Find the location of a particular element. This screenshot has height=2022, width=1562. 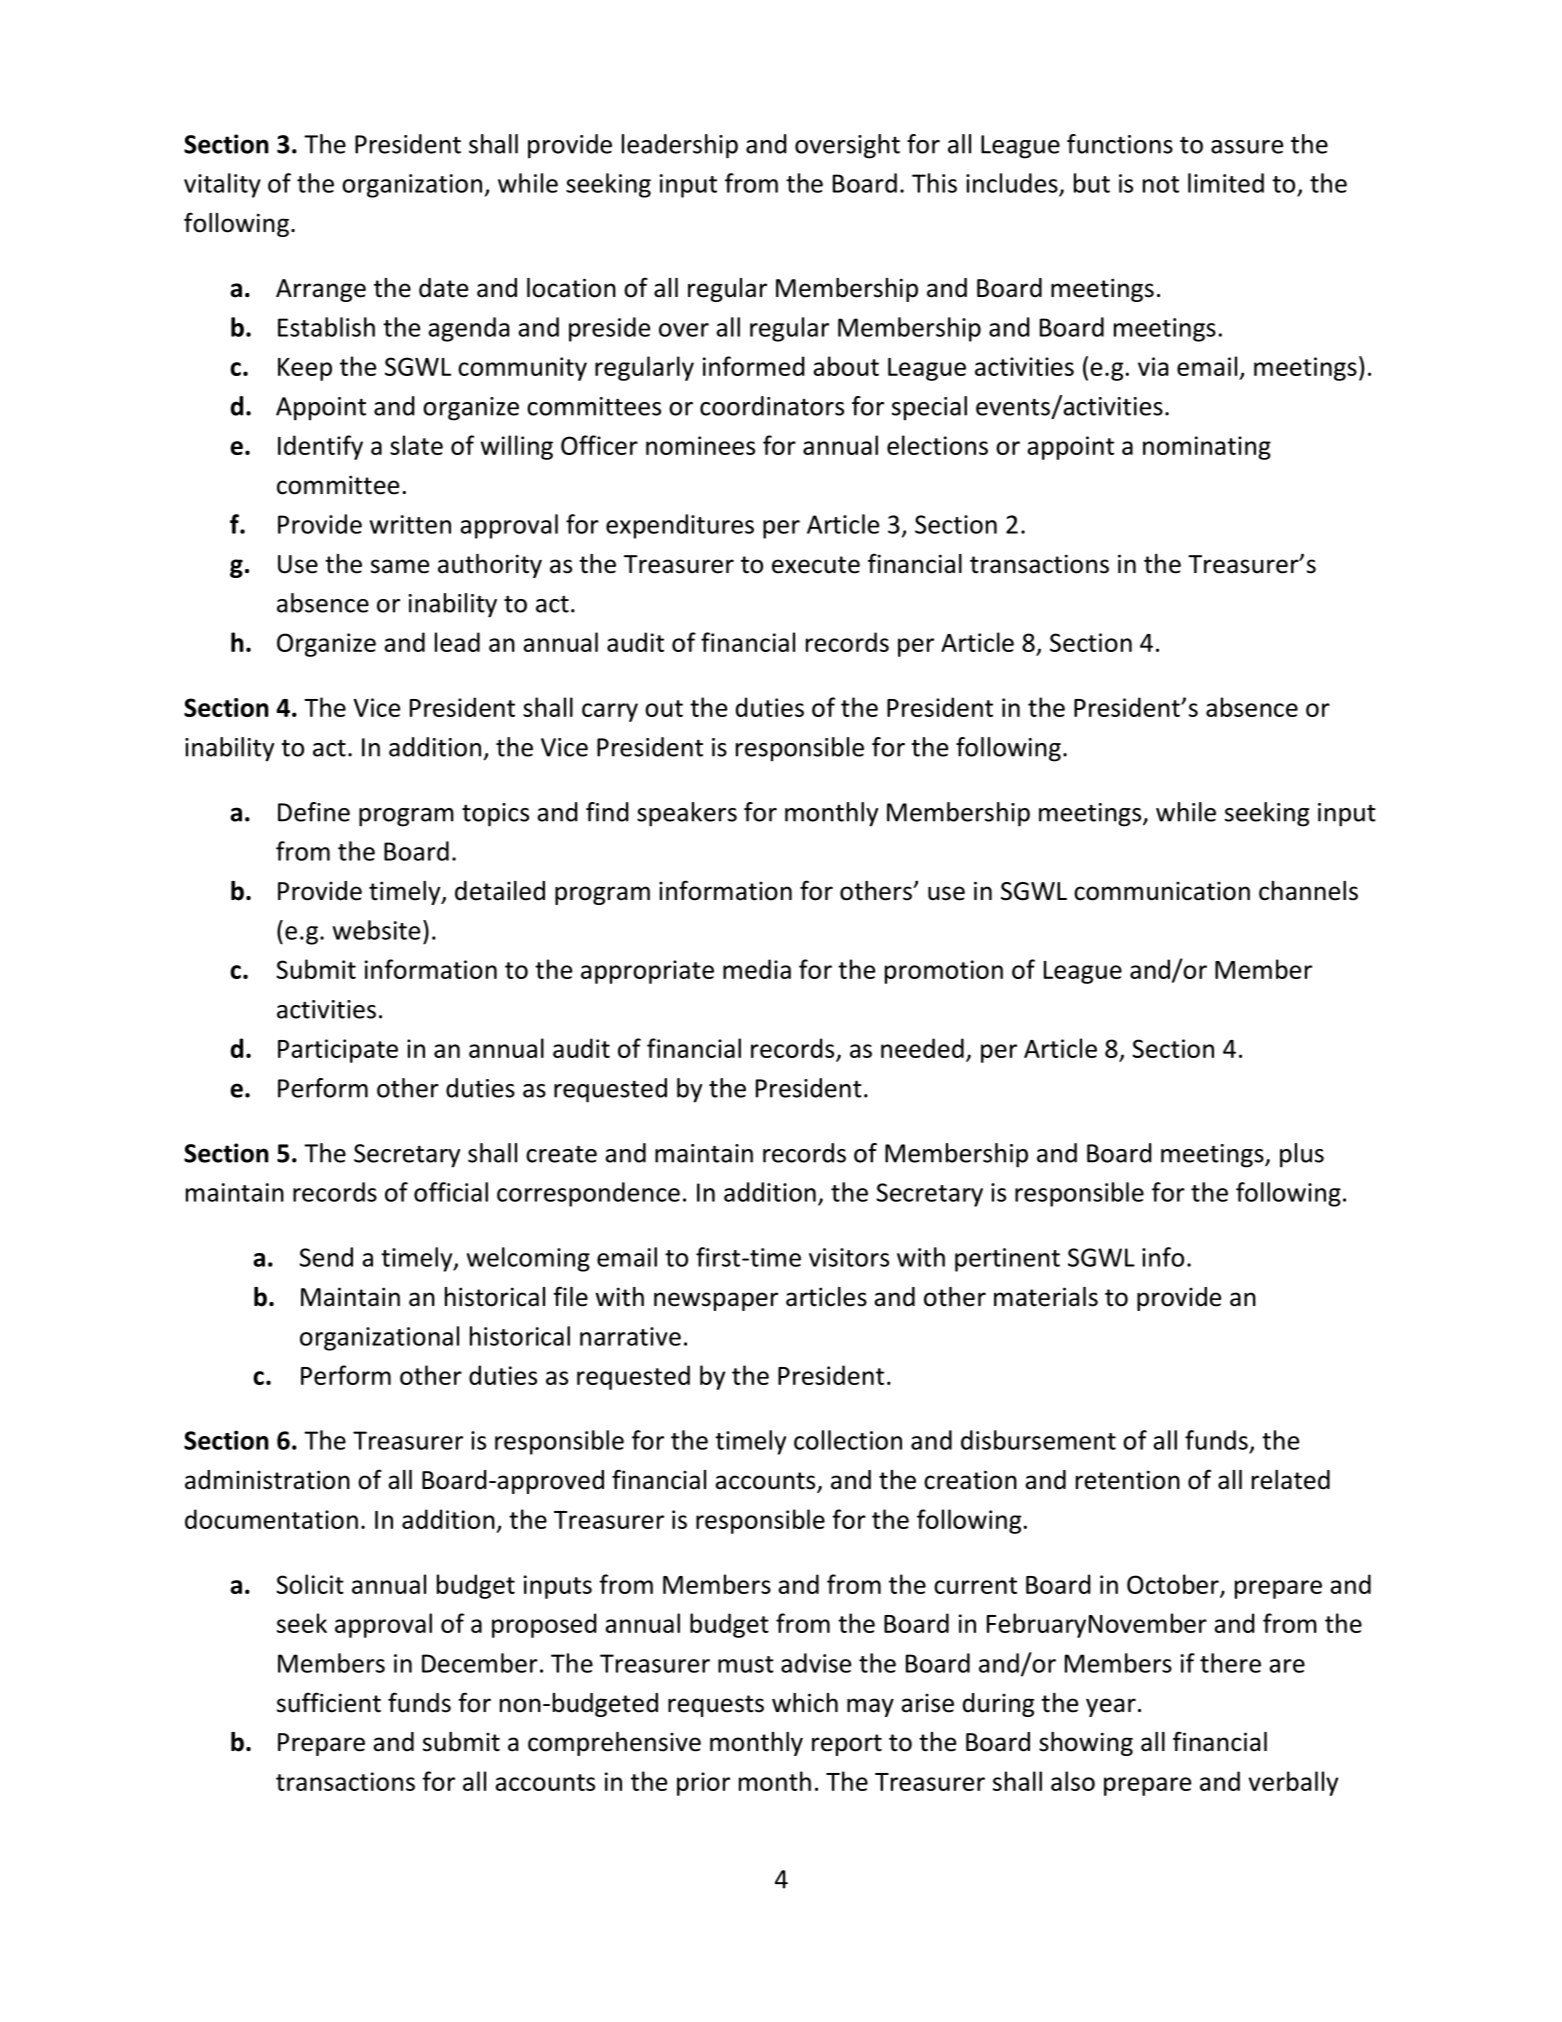

which is located at coordinates (805, 1703).
